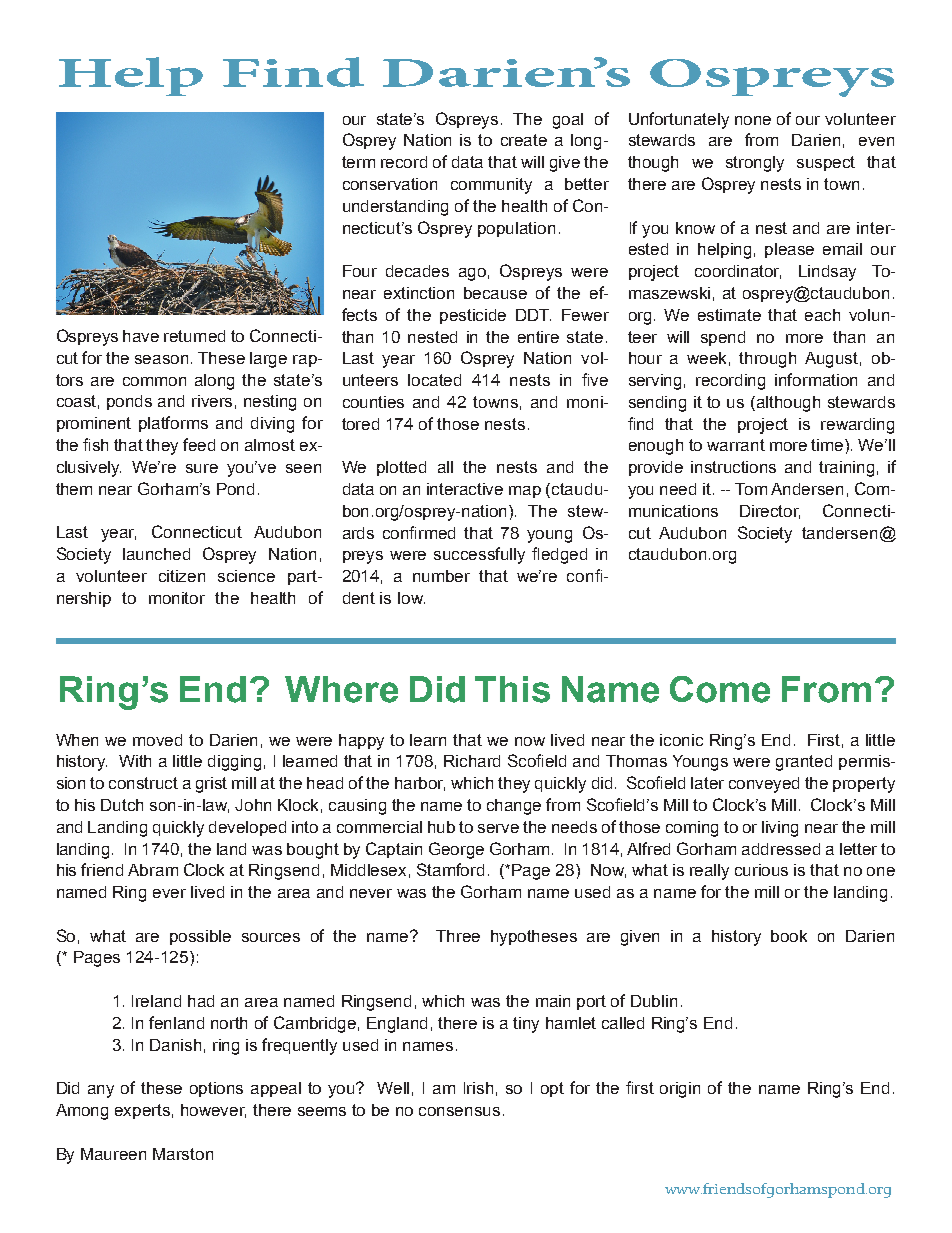  What do you see at coordinates (450, 869) in the screenshot?
I see `Stamford` at bounding box center [450, 869].
